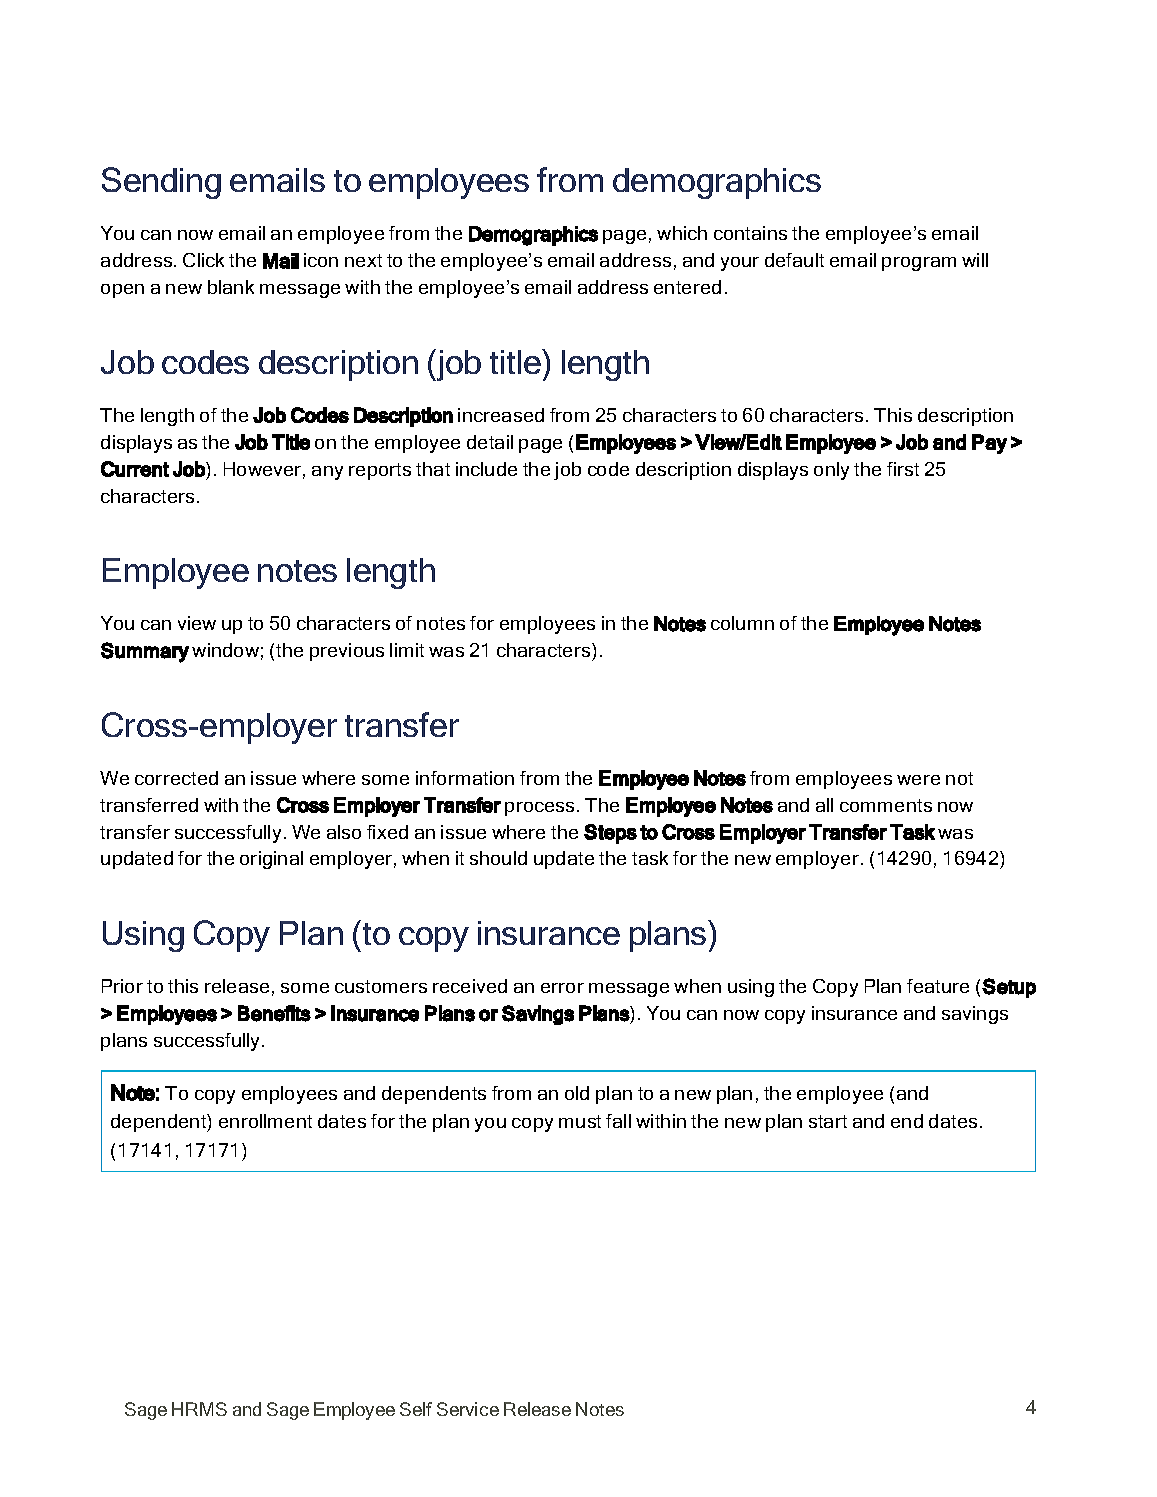  What do you see at coordinates (919, 264) in the document?
I see `program` at bounding box center [919, 264].
